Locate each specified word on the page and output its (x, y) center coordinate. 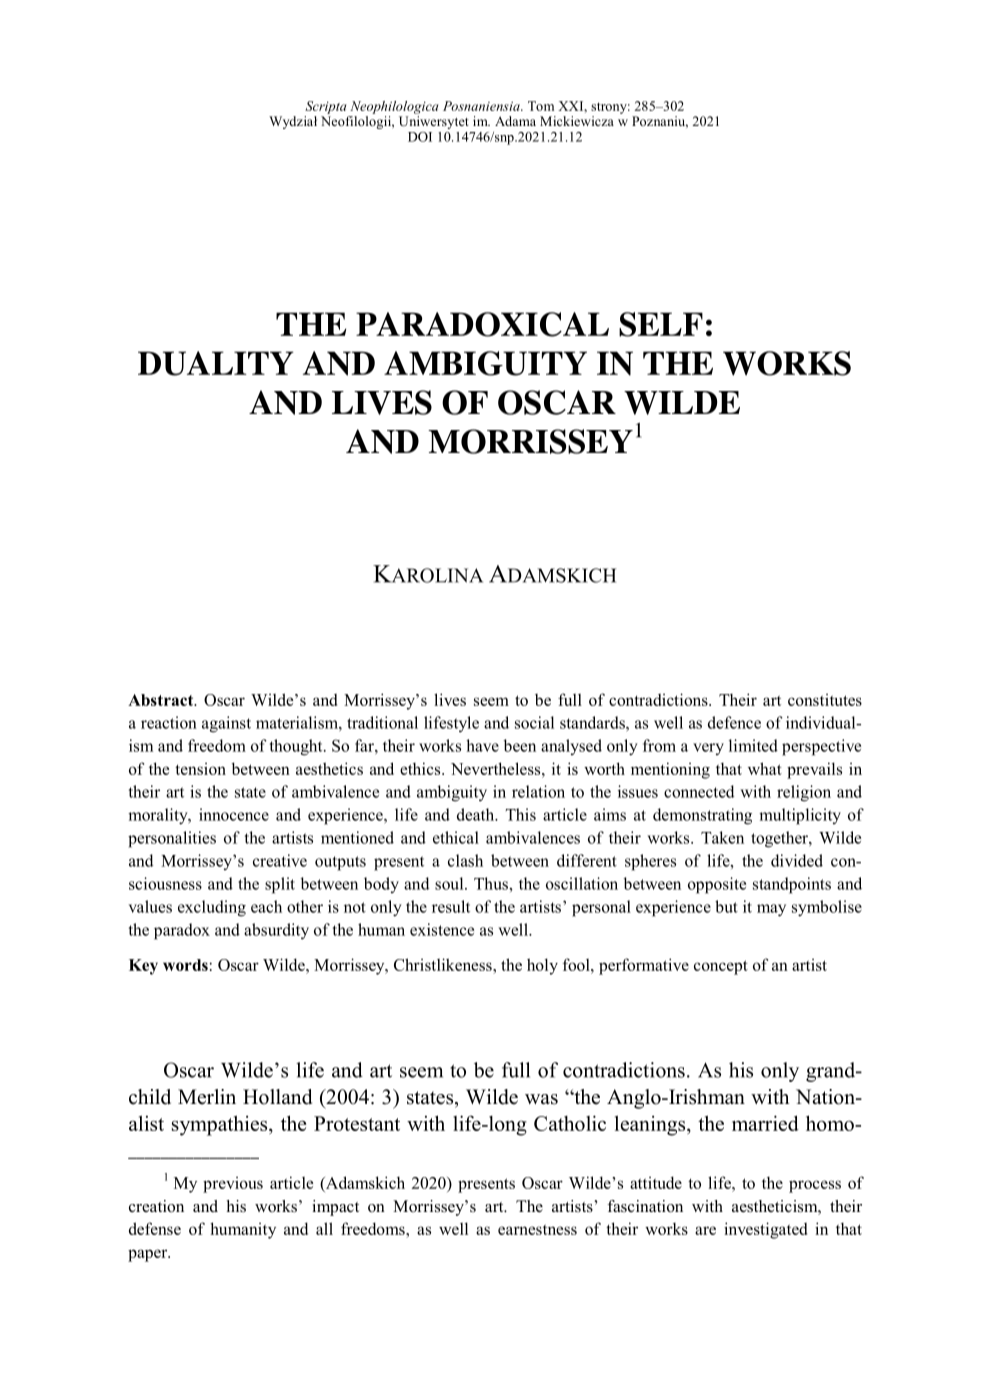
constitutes (825, 700)
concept (721, 967)
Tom (541, 106)
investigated (765, 1230)
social (534, 722)
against (226, 724)
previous (233, 1185)
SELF (661, 324)
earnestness (537, 1229)
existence (442, 929)
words (185, 965)
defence (734, 722)
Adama (515, 121)
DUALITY (216, 363)
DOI (420, 137)
